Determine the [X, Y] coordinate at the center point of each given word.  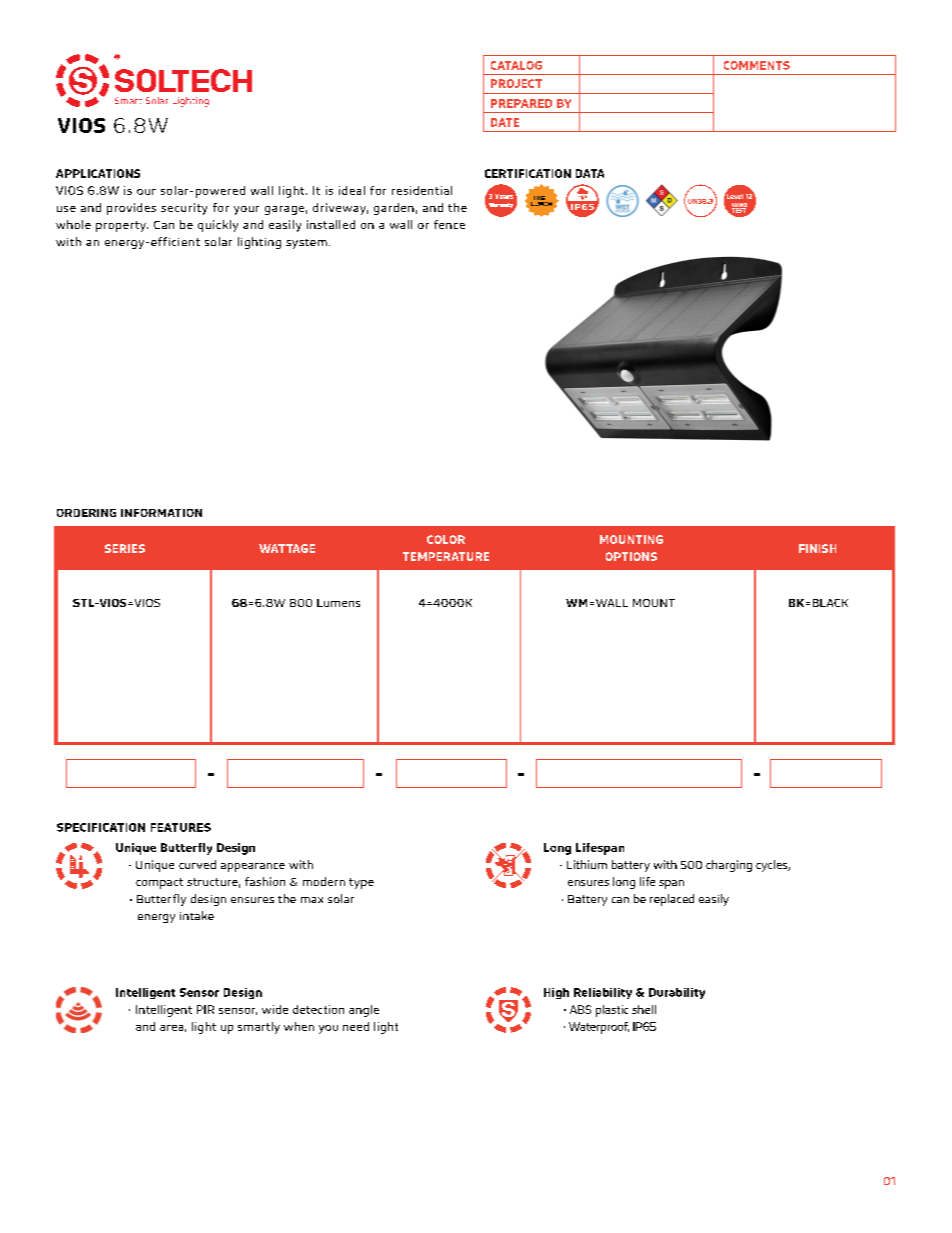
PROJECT [516, 83]
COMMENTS [757, 65]
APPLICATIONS [98, 173]
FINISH [817, 548]
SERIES [125, 548]
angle [364, 1011]
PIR [205, 1009]
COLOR [446, 539]
